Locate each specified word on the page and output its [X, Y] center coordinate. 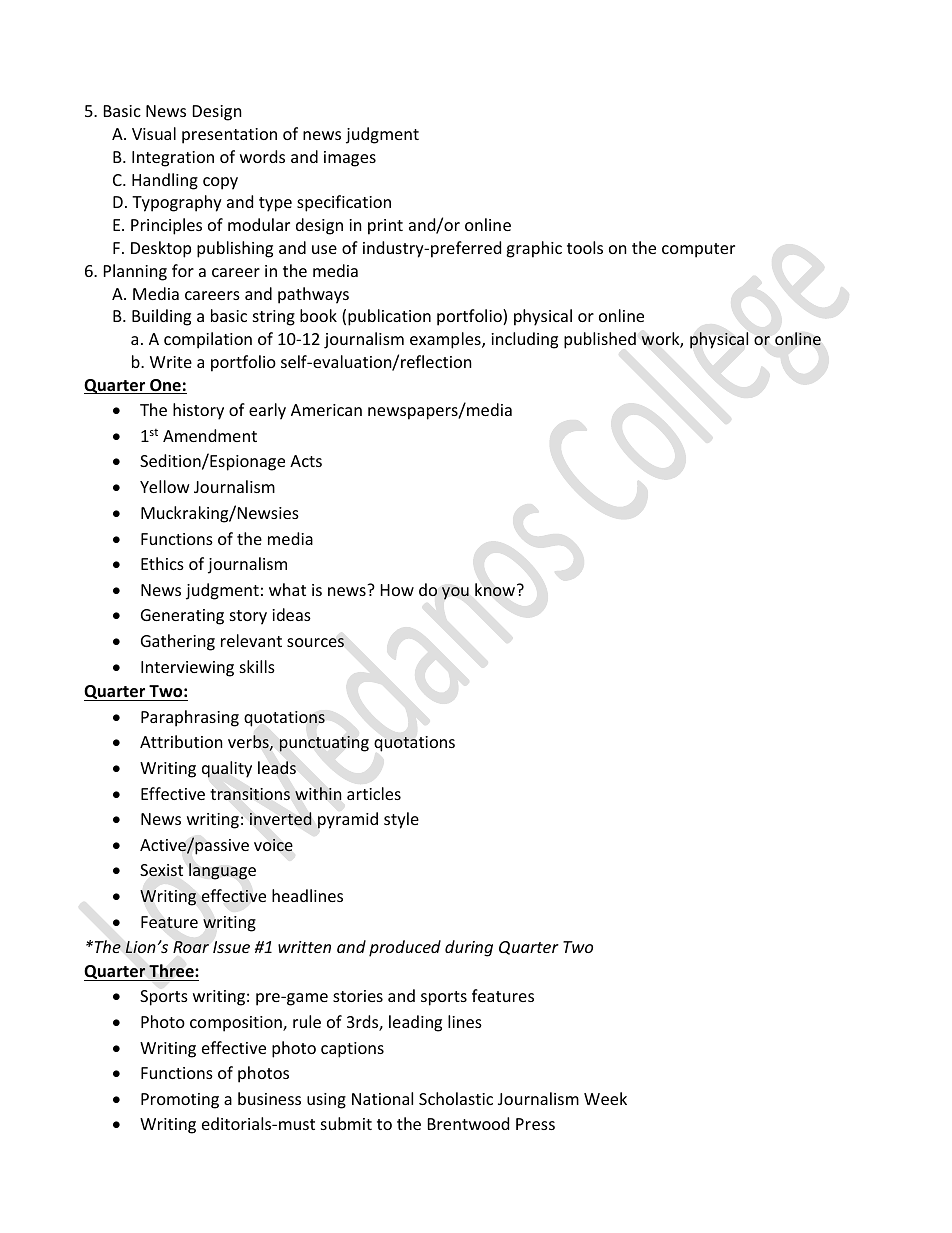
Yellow [165, 486]
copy [220, 183]
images [350, 159]
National [382, 1098]
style [401, 820]
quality [227, 769]
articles [374, 793]
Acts [306, 461]
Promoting [180, 1101]
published [600, 340]
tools [585, 247]
